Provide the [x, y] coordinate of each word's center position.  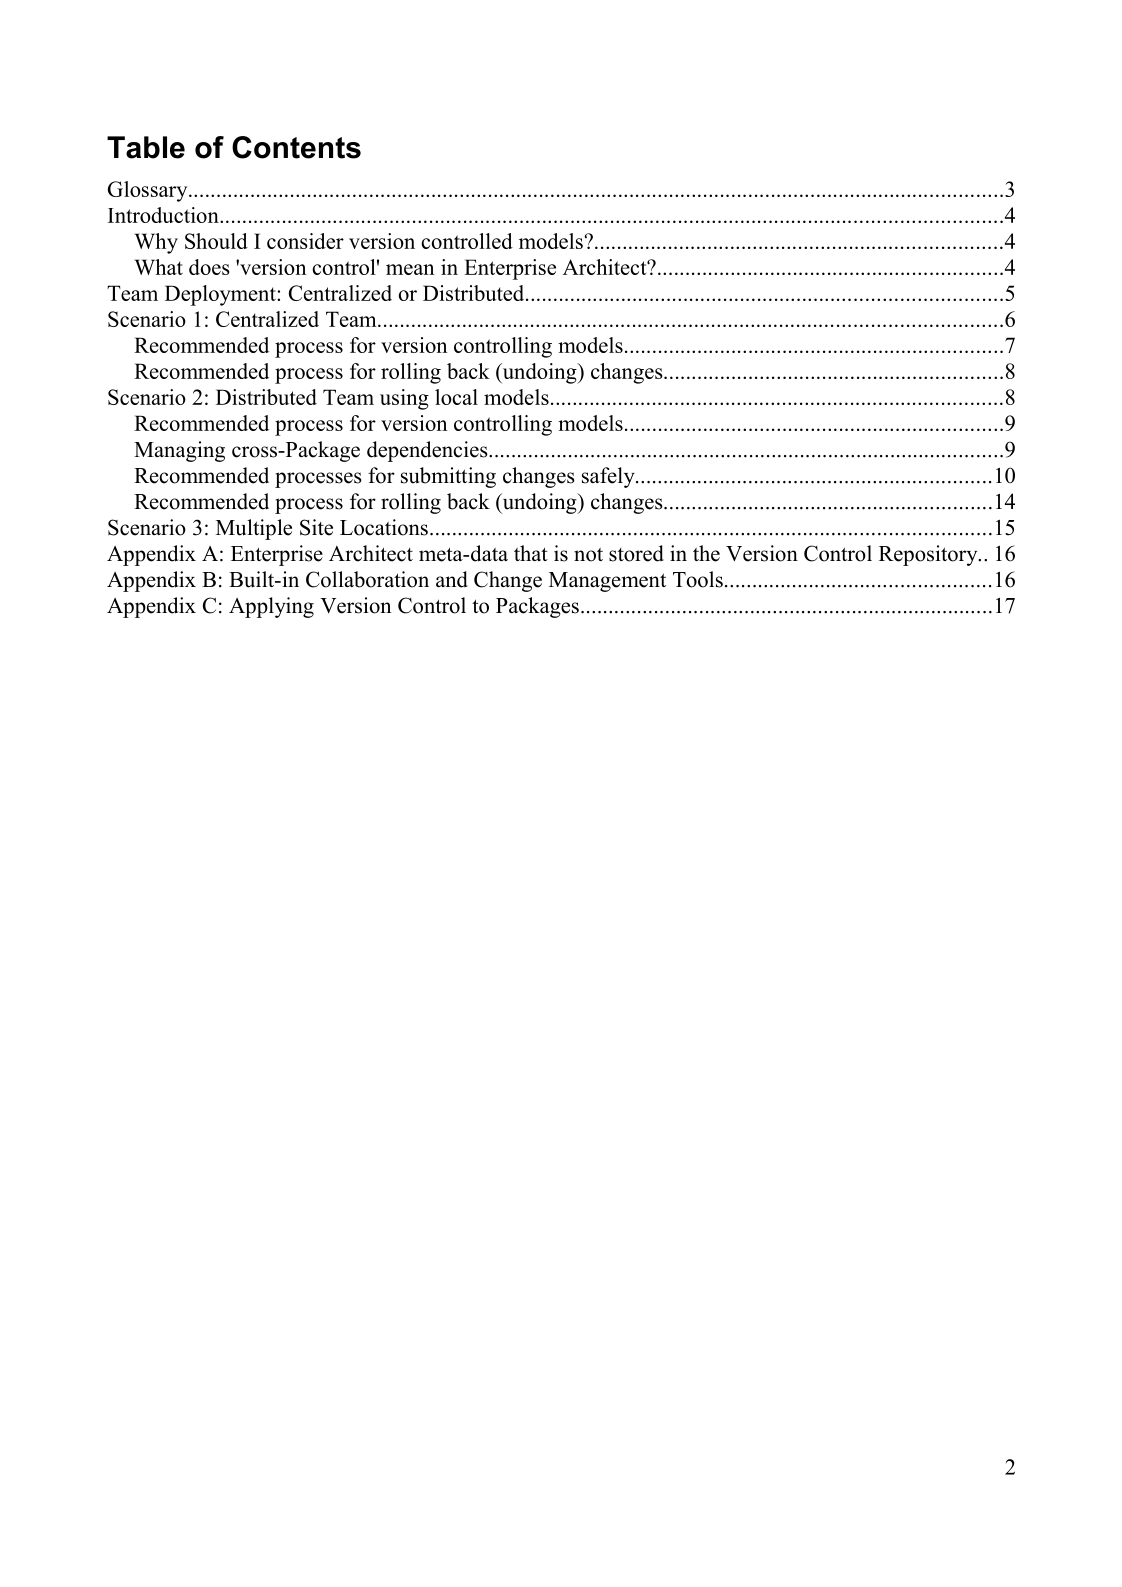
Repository [929, 555]
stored [636, 553]
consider [305, 241]
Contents [296, 147]
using [404, 399]
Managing [179, 451]
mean [410, 269]
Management [607, 582]
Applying [271, 607]
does [209, 267]
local [456, 397]
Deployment [221, 295]
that [531, 553]
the [706, 553]
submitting [448, 477]
